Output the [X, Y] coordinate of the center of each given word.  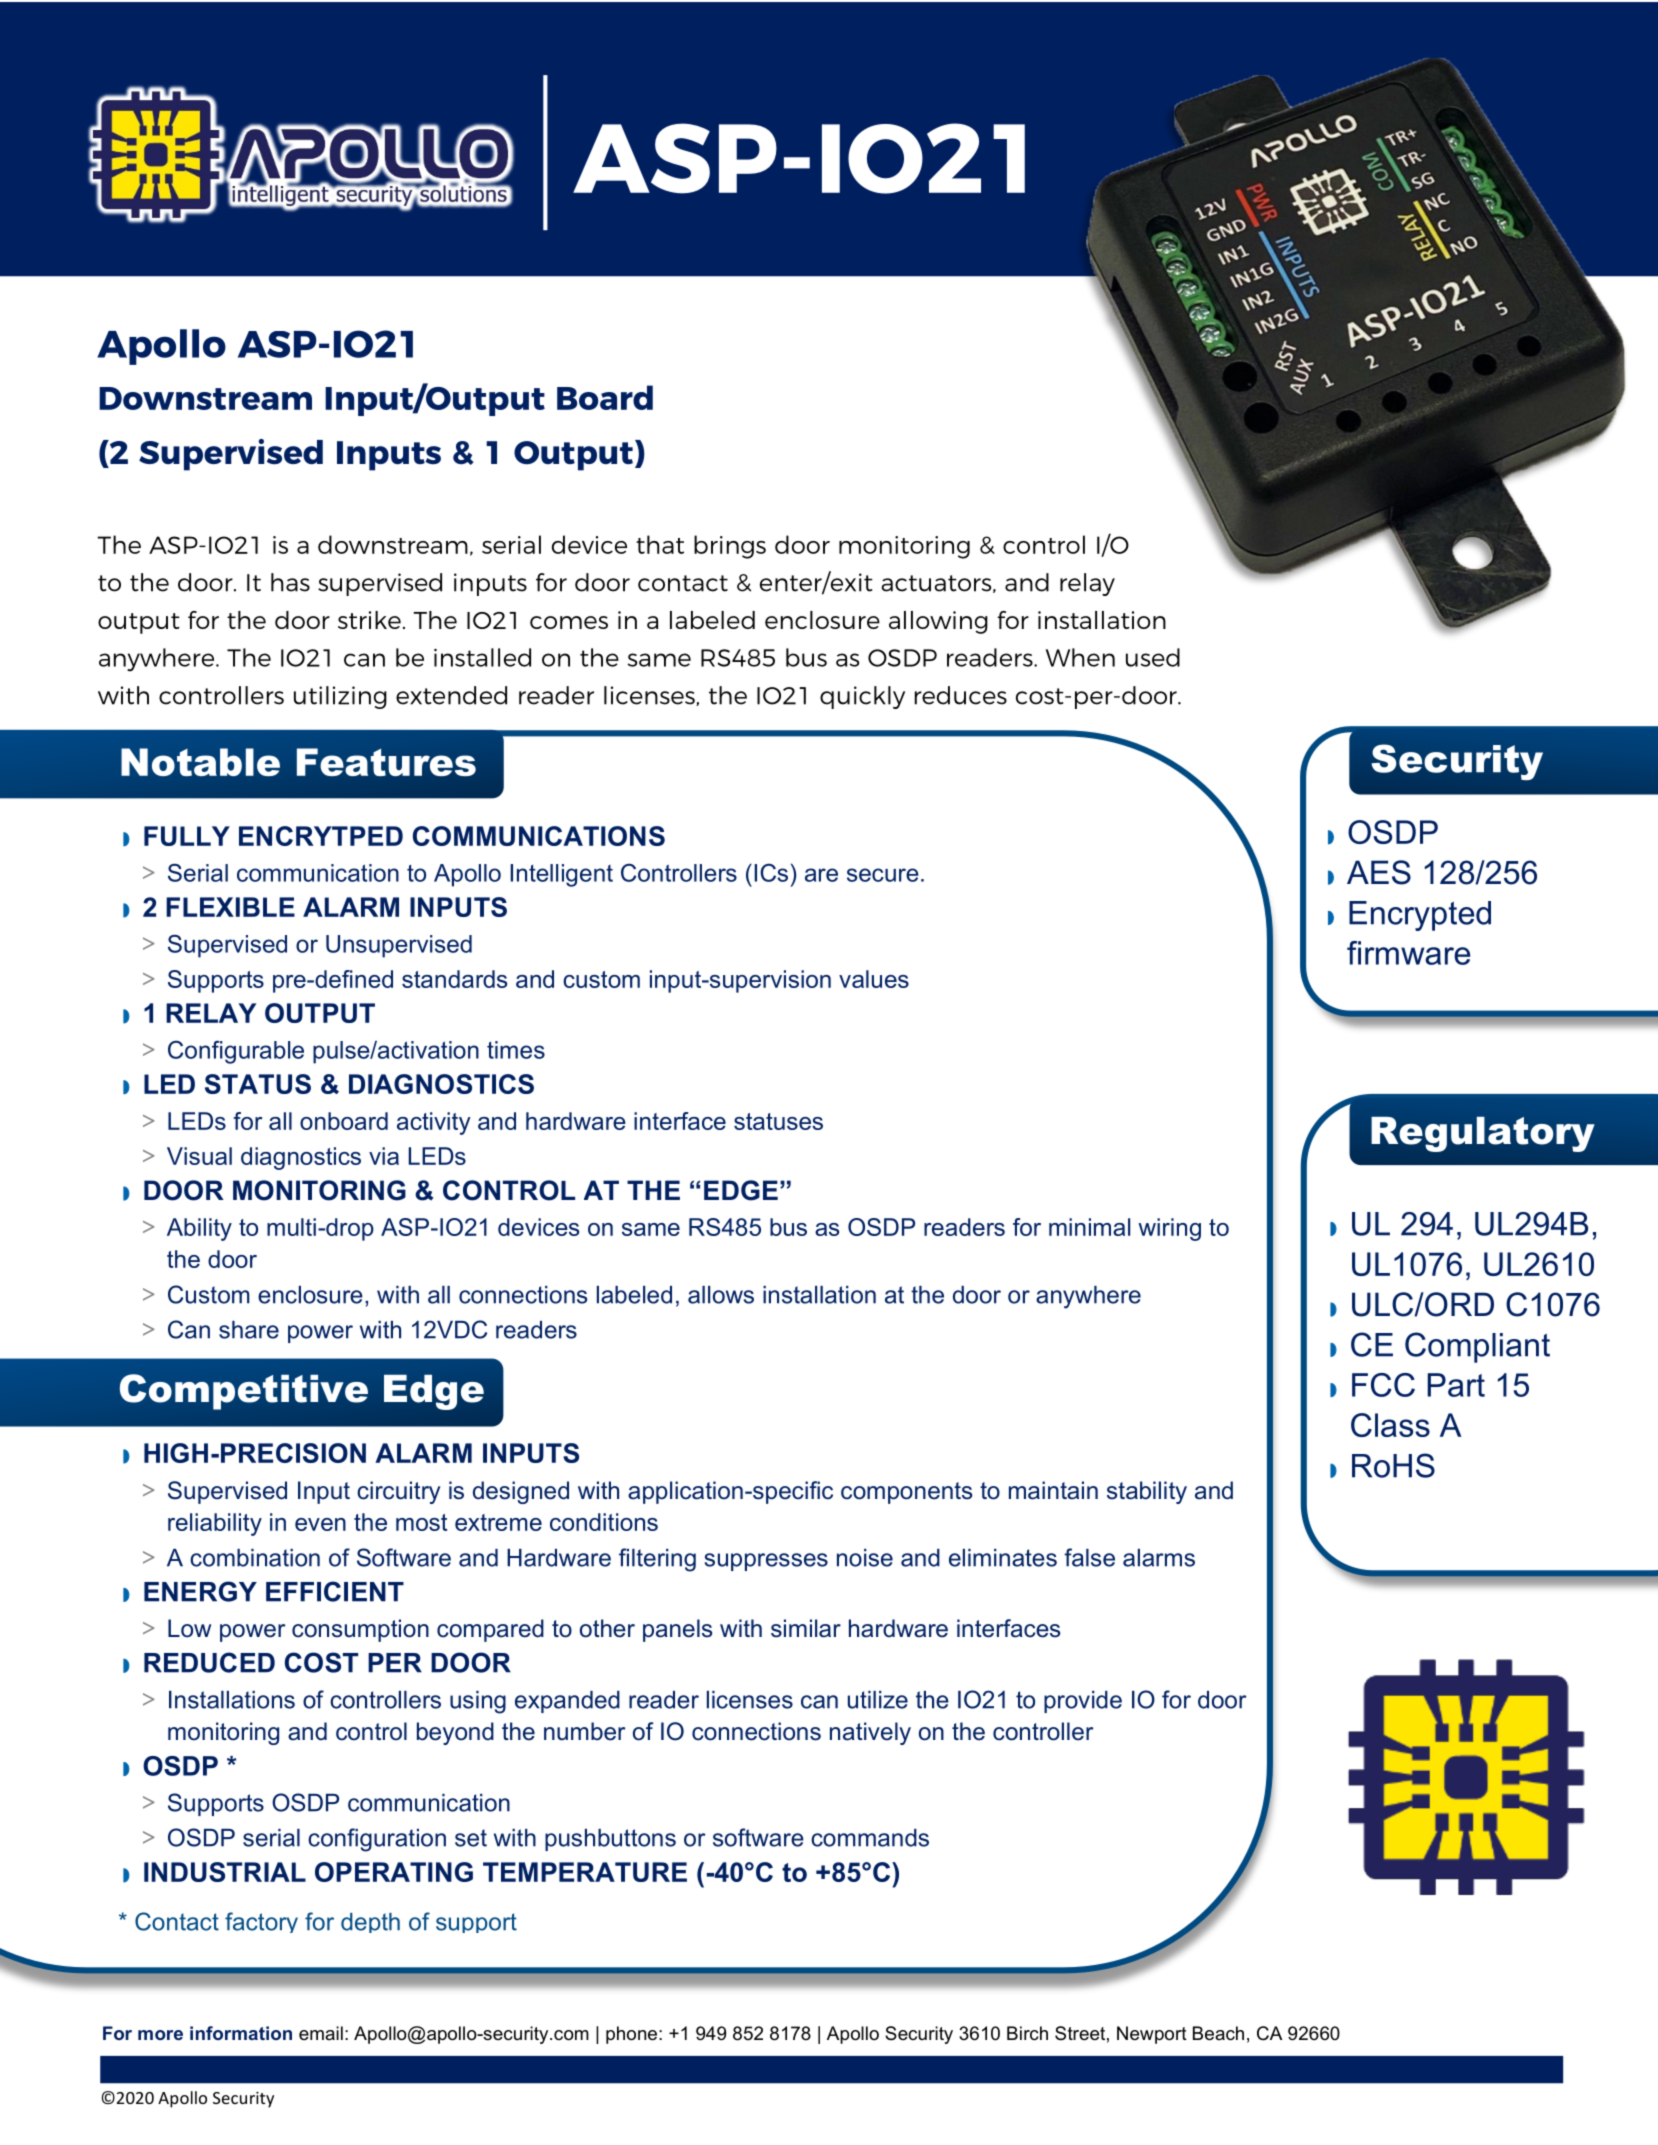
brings [730, 547]
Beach [1218, 2033]
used [1153, 657]
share [249, 1330]
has [290, 582]
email [321, 2033]
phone [631, 2035]
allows [721, 1295]
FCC [1383, 1385]
